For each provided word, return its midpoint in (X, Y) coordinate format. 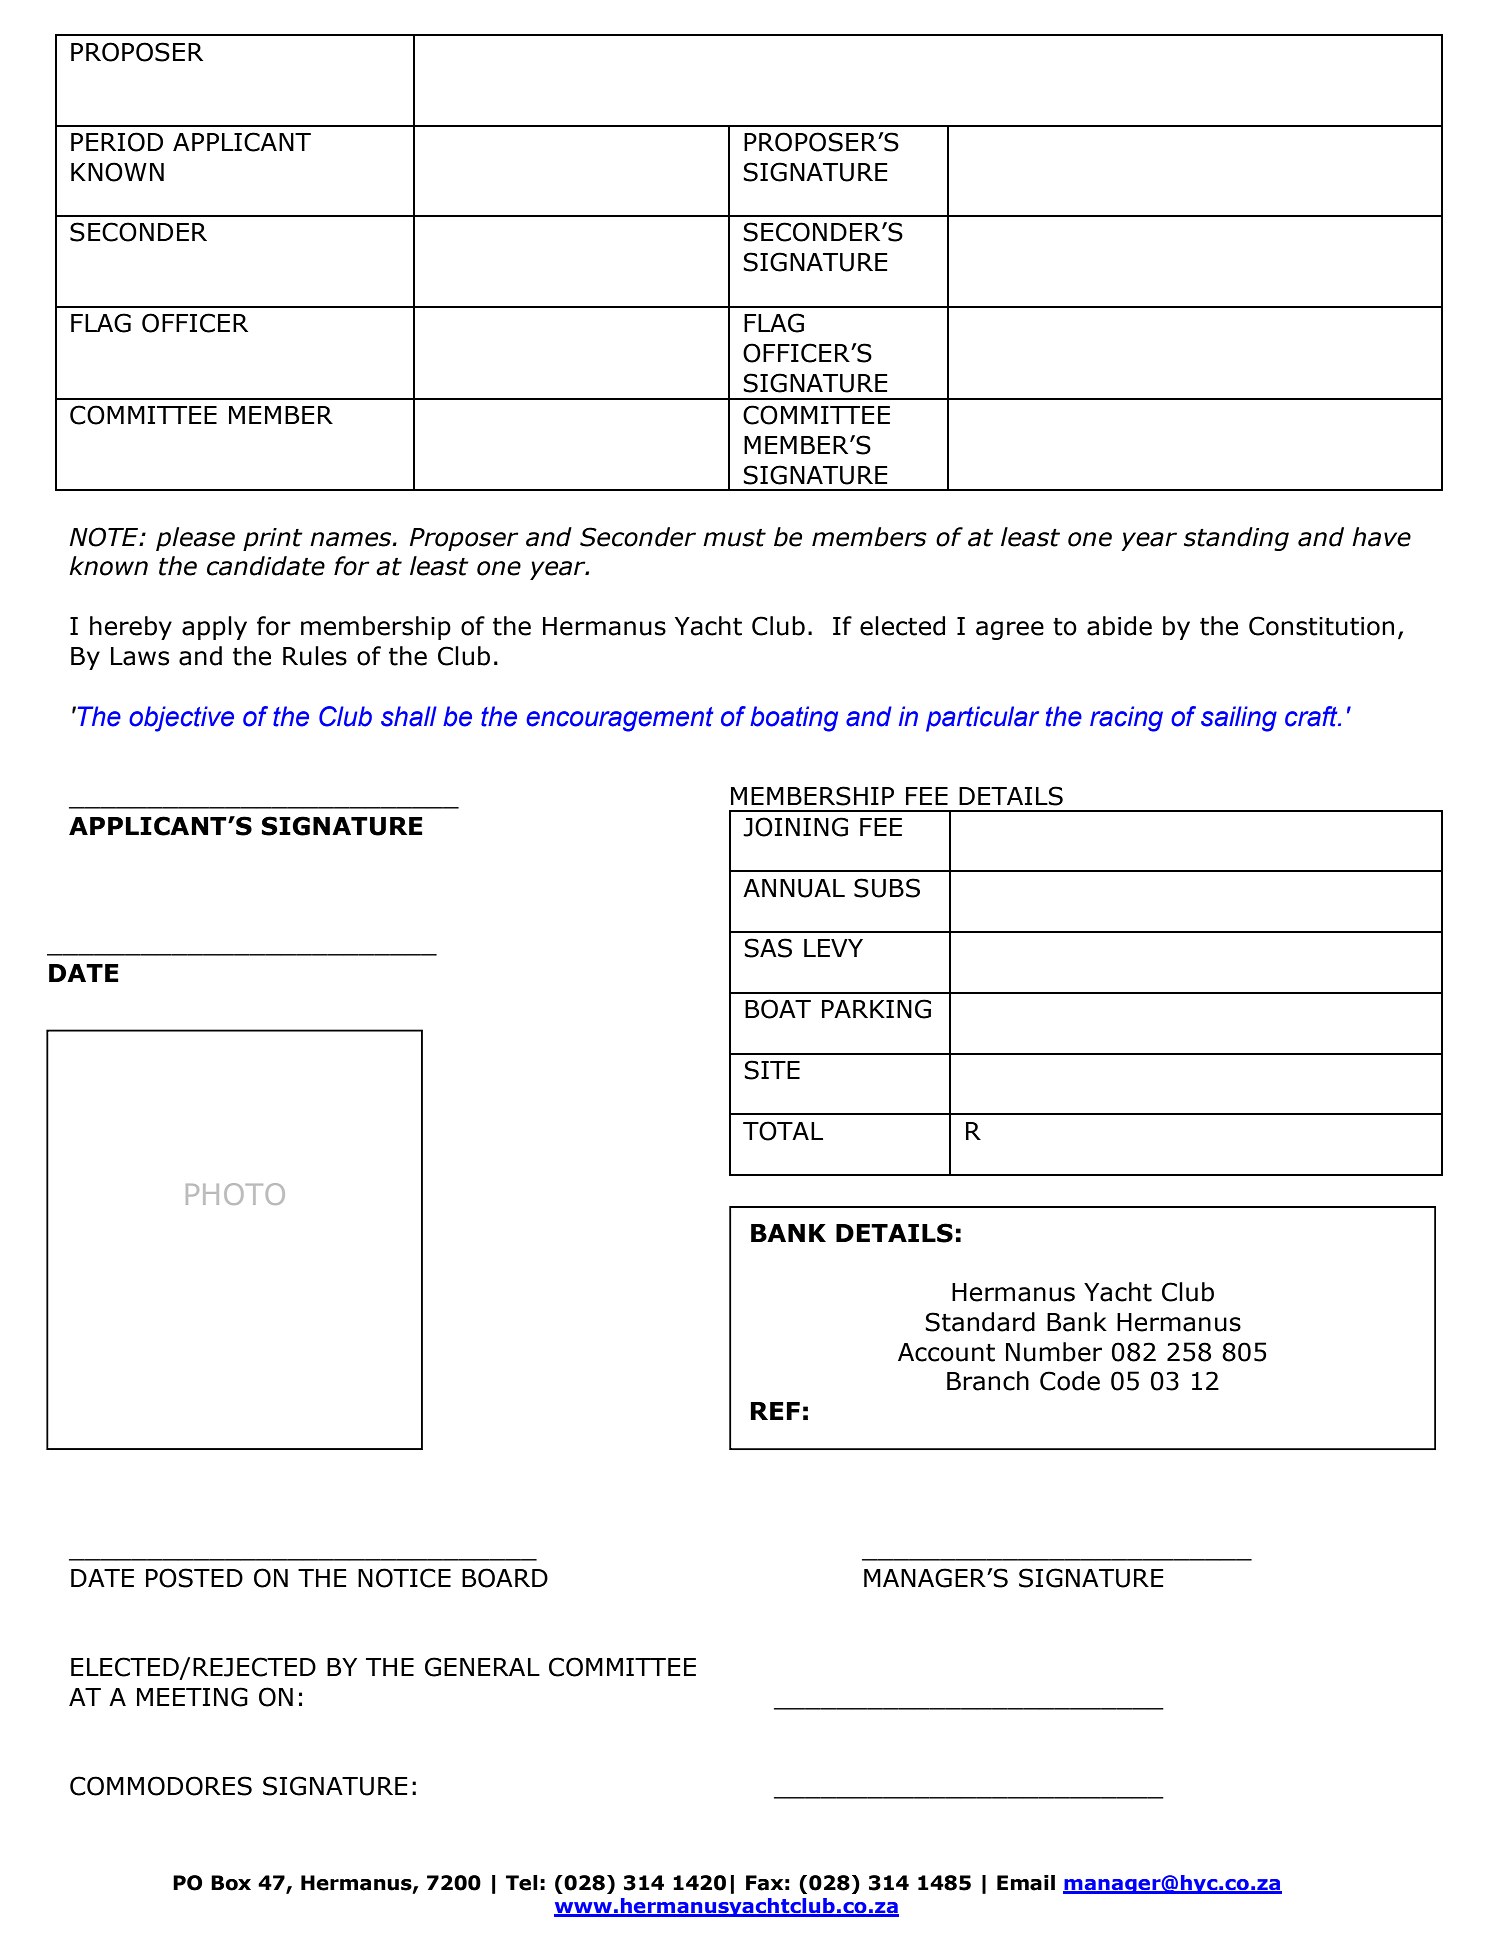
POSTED (194, 1578)
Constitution (1321, 626)
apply (214, 628)
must (734, 538)
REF (775, 1411)
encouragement (620, 719)
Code (1070, 1381)
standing (1236, 539)
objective (181, 719)
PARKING (876, 1009)
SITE (772, 1070)
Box (231, 1883)
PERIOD (117, 142)
